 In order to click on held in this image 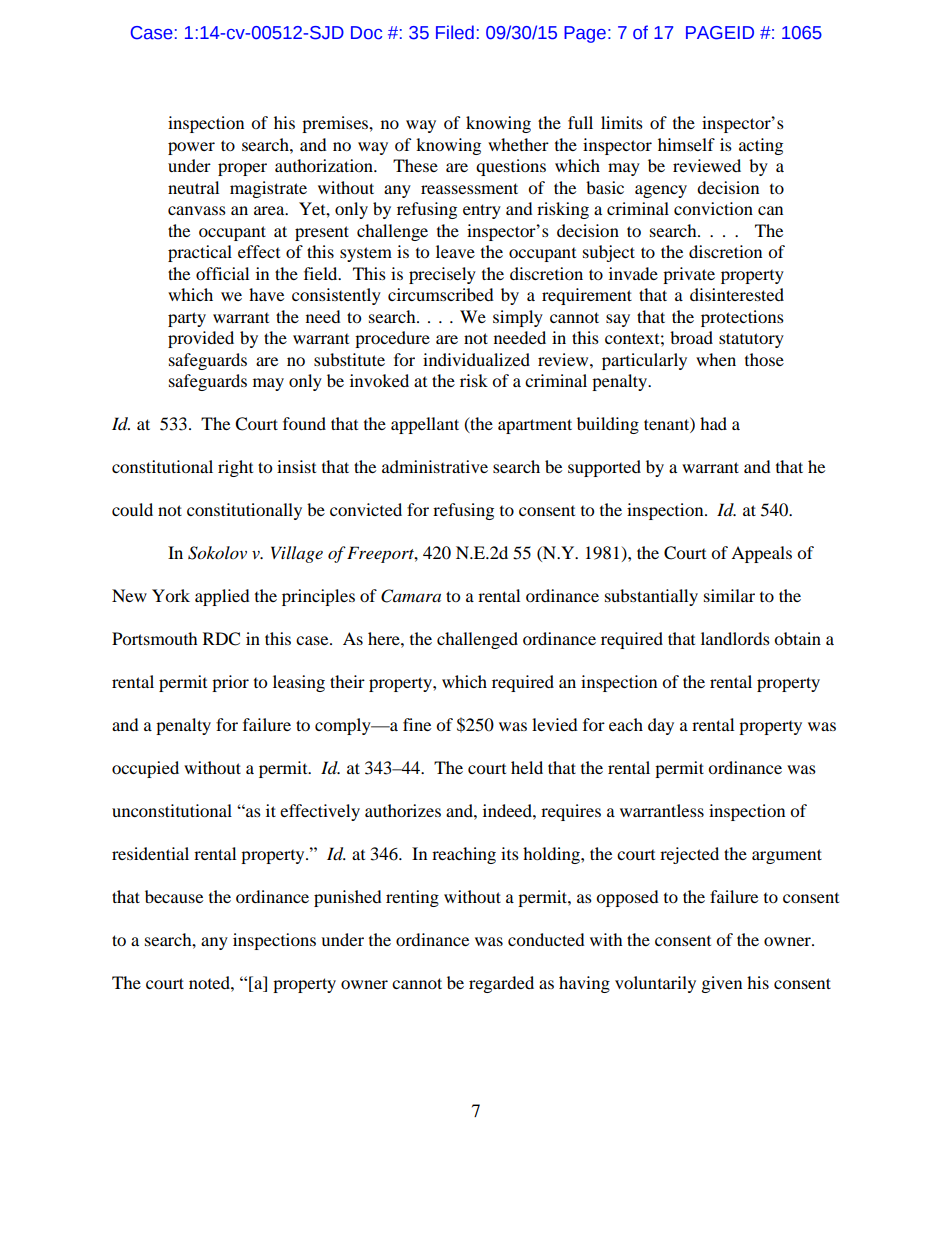, I will do `click(527, 767)`.
